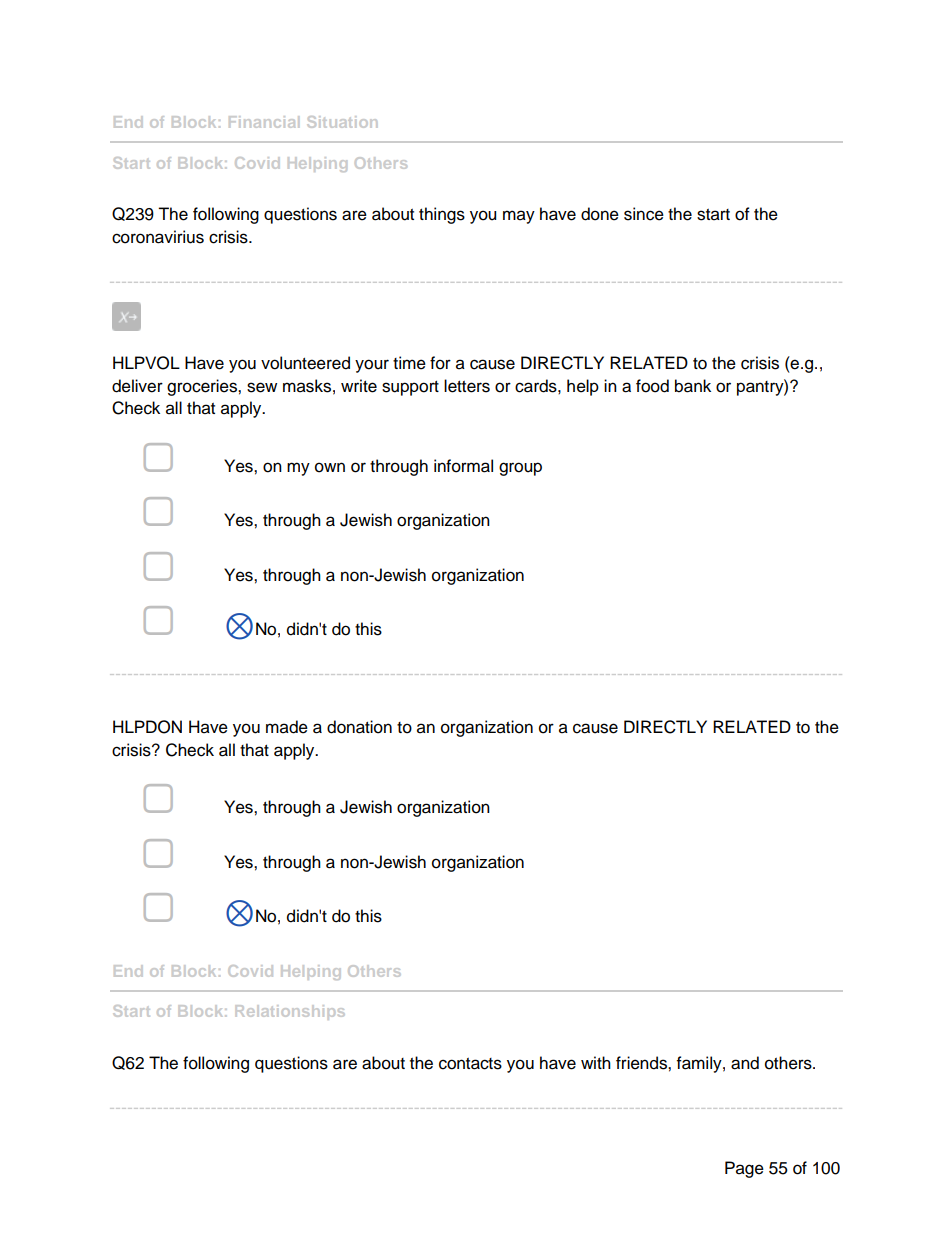  I want to click on groceries, so click(203, 387).
